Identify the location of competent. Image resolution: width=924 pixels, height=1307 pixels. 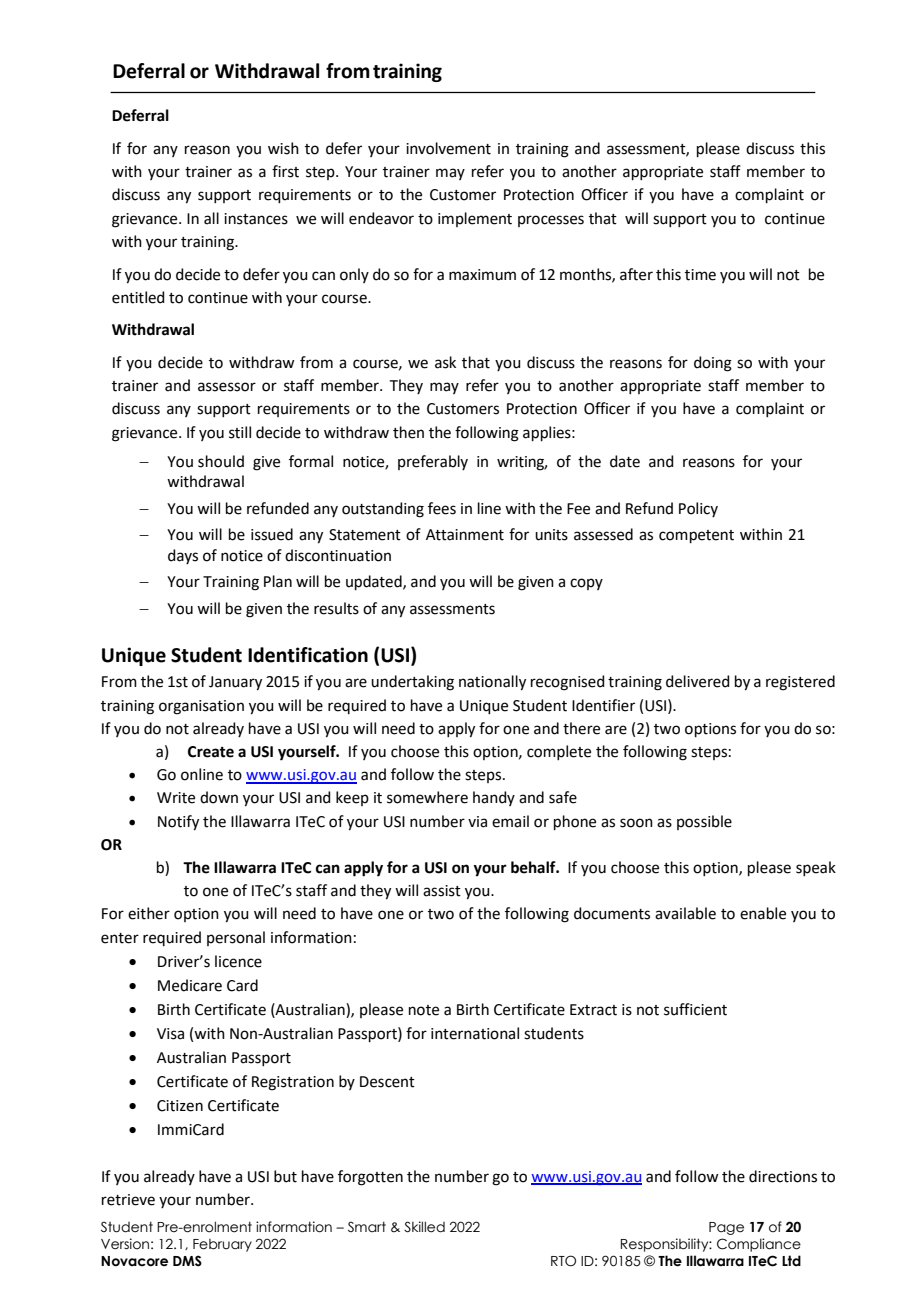
(696, 536).
